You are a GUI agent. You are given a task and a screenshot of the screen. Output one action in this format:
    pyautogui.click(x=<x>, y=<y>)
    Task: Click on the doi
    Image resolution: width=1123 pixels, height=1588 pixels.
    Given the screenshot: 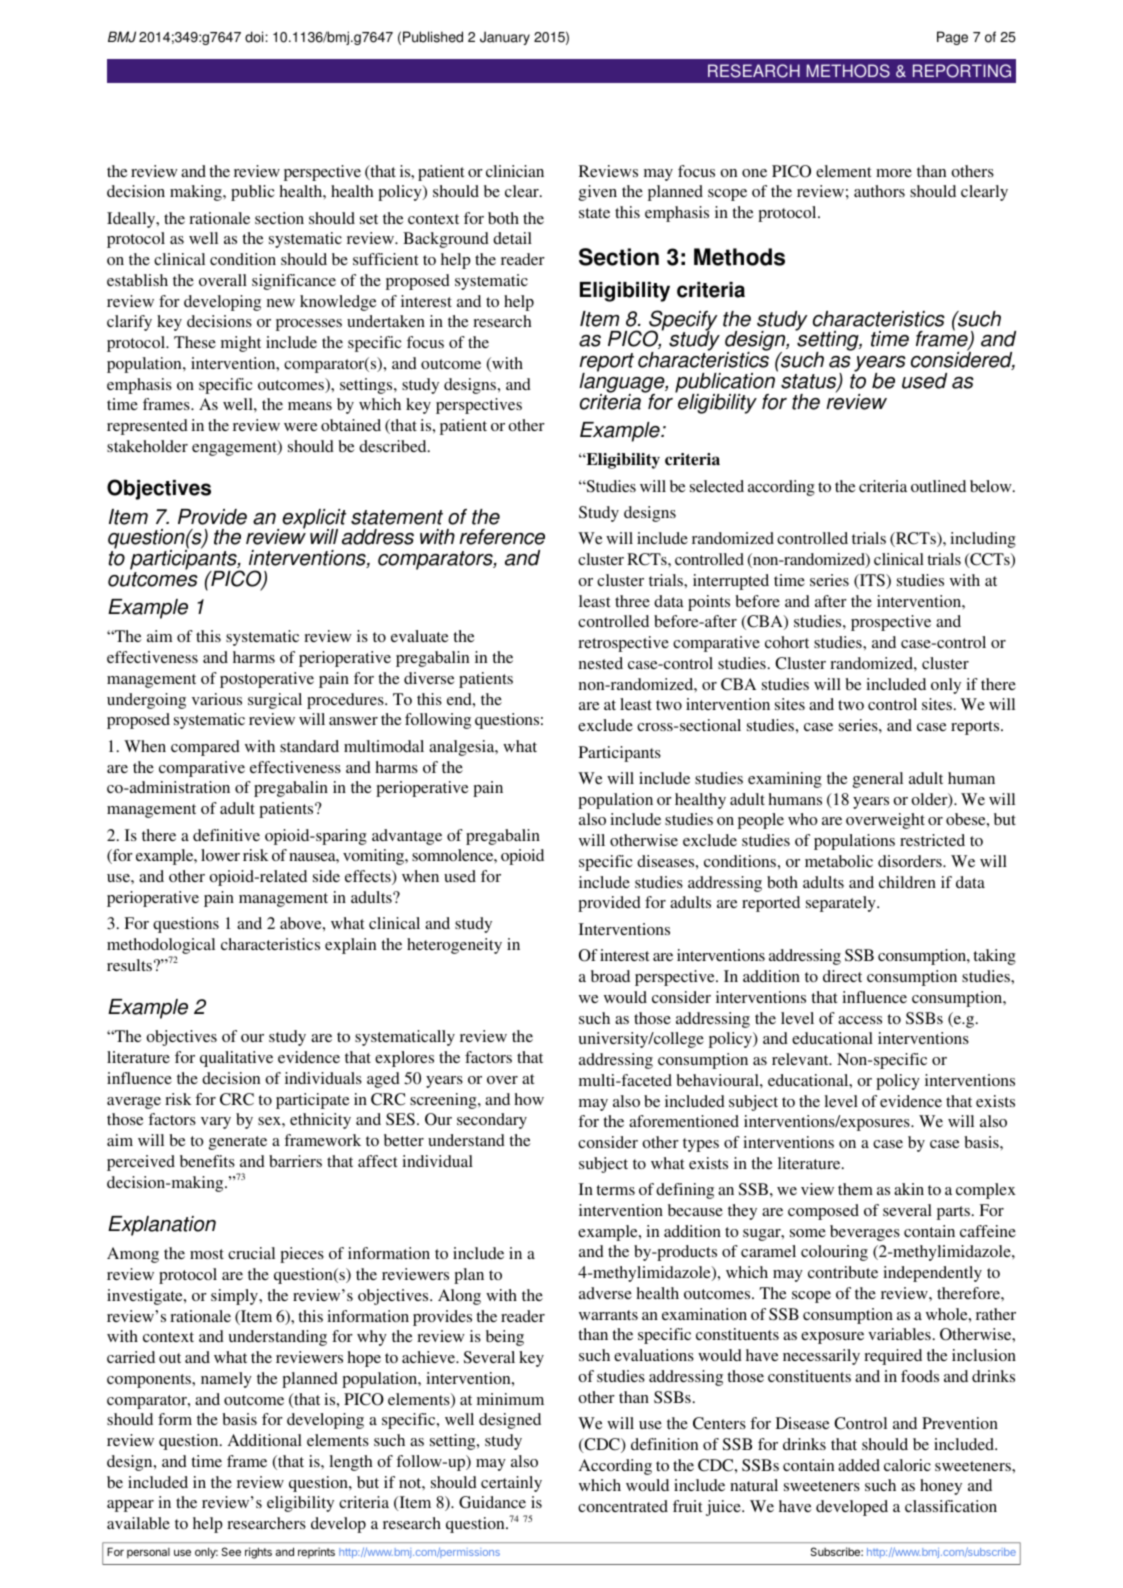 What is the action you would take?
    pyautogui.click(x=254, y=37)
